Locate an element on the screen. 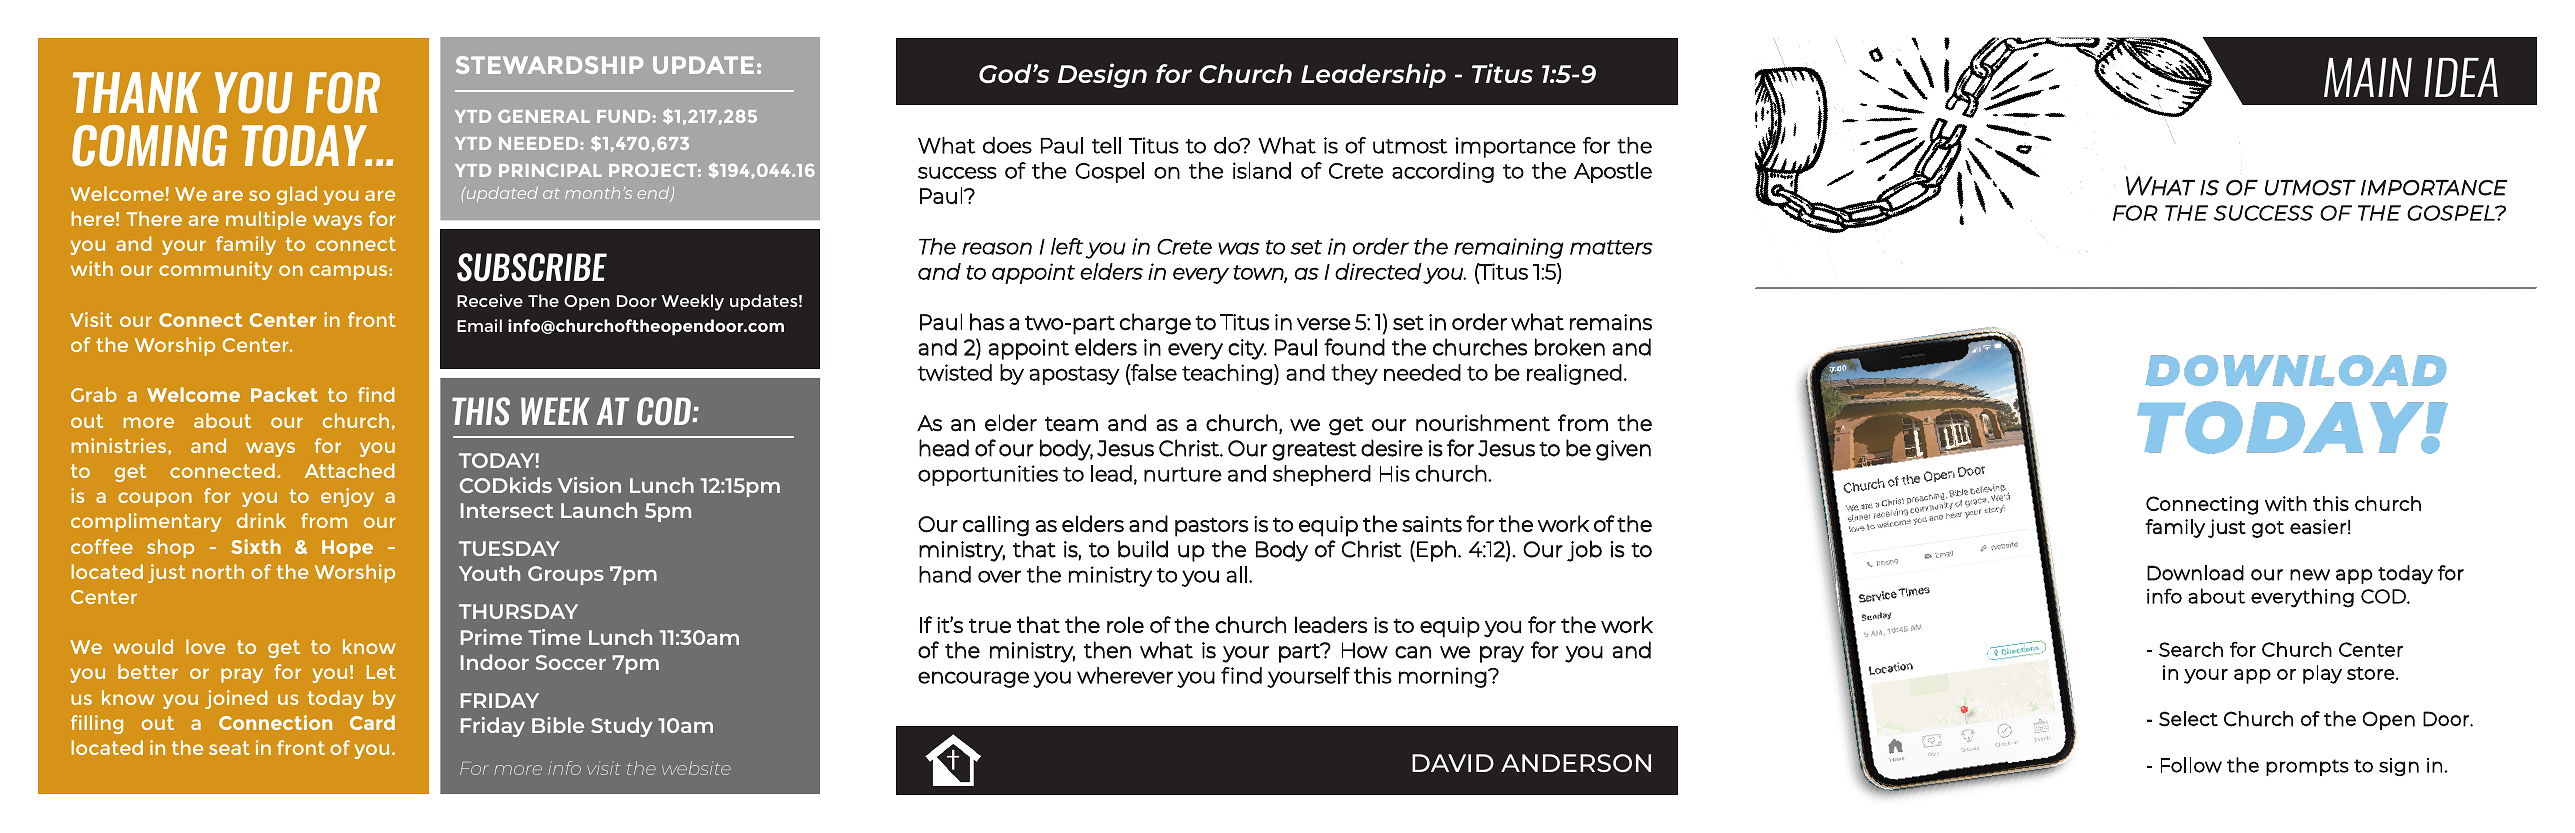 The width and height of the screenshot is (2575, 833). IDEA is located at coordinates (2461, 77).
